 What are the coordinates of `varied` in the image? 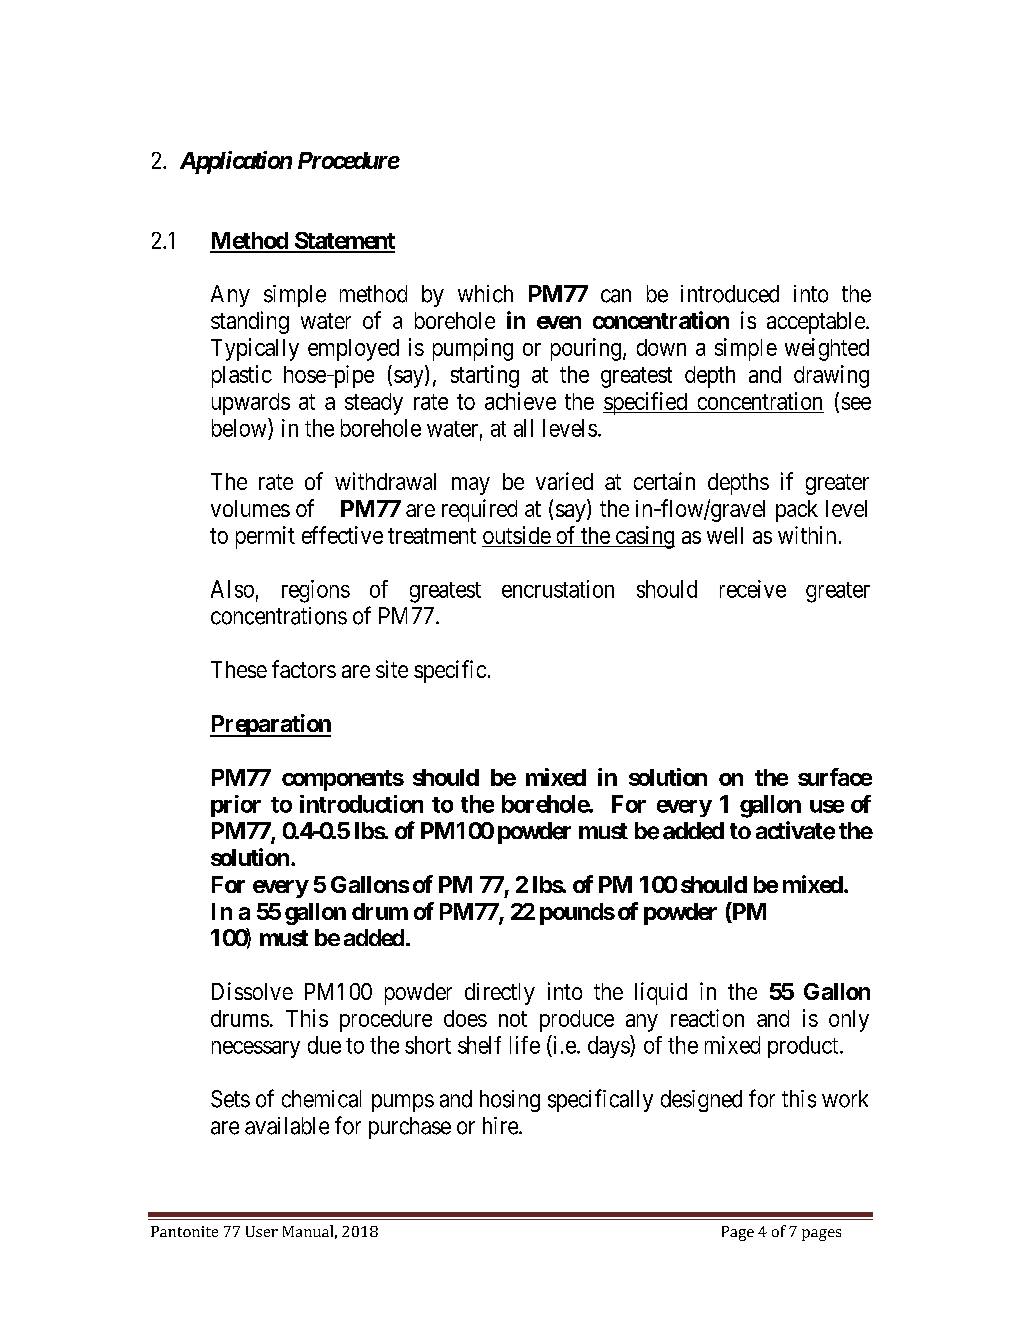 It's located at (564, 481).
